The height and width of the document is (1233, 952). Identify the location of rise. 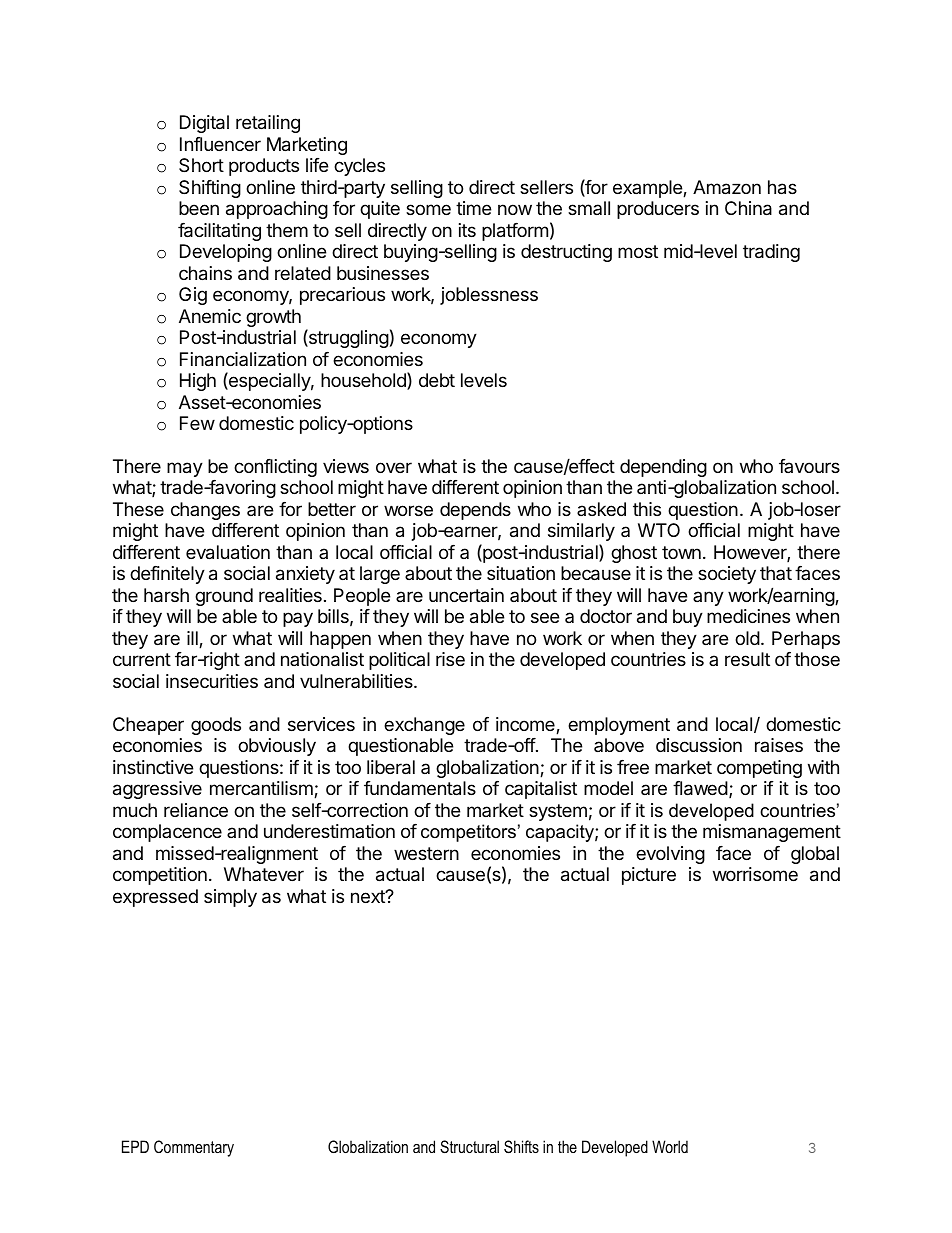
(450, 659).
